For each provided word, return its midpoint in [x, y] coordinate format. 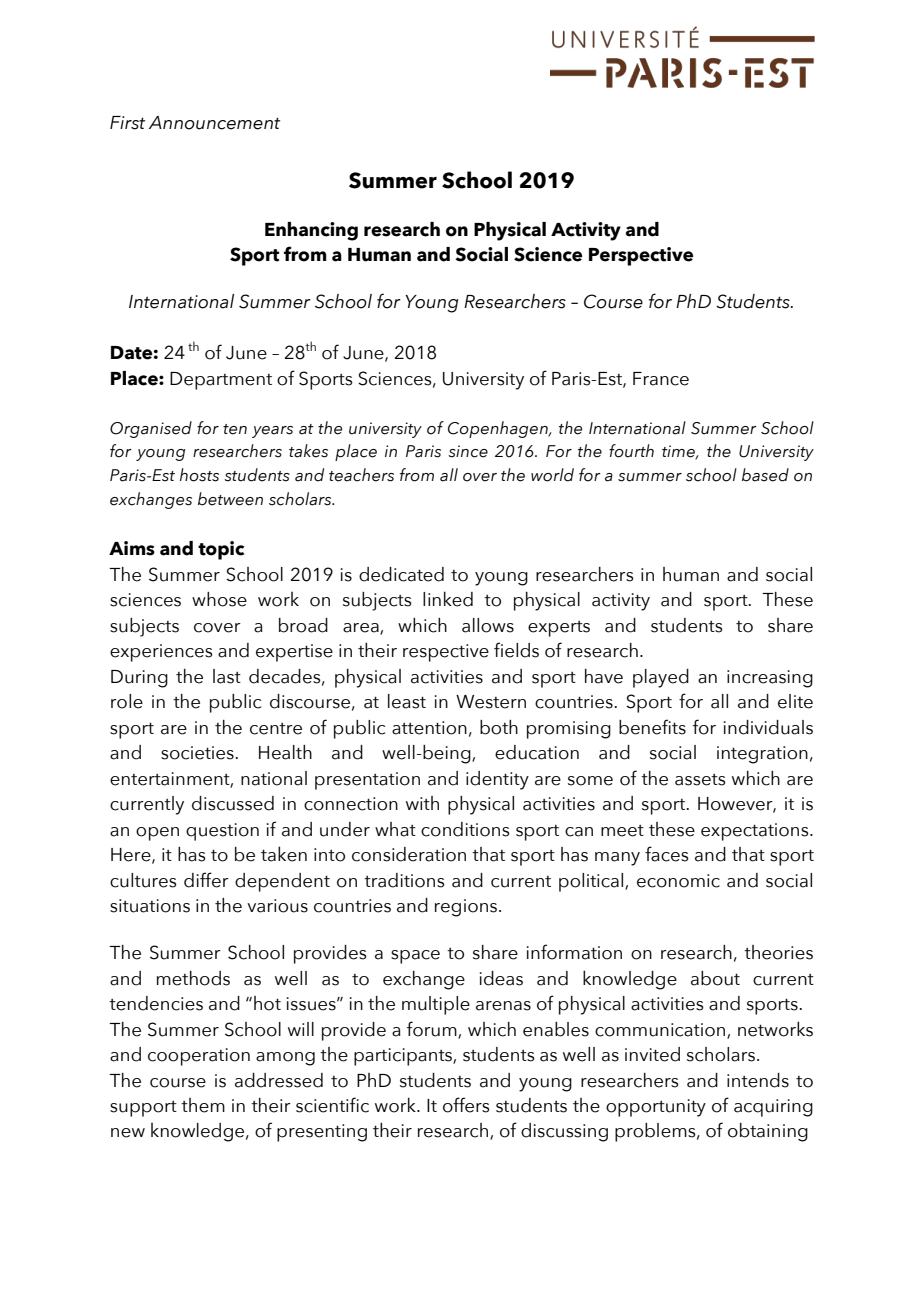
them [203, 1105]
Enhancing [311, 231]
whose [219, 599]
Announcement [214, 123]
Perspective [641, 256]
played [661, 678]
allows [488, 625]
